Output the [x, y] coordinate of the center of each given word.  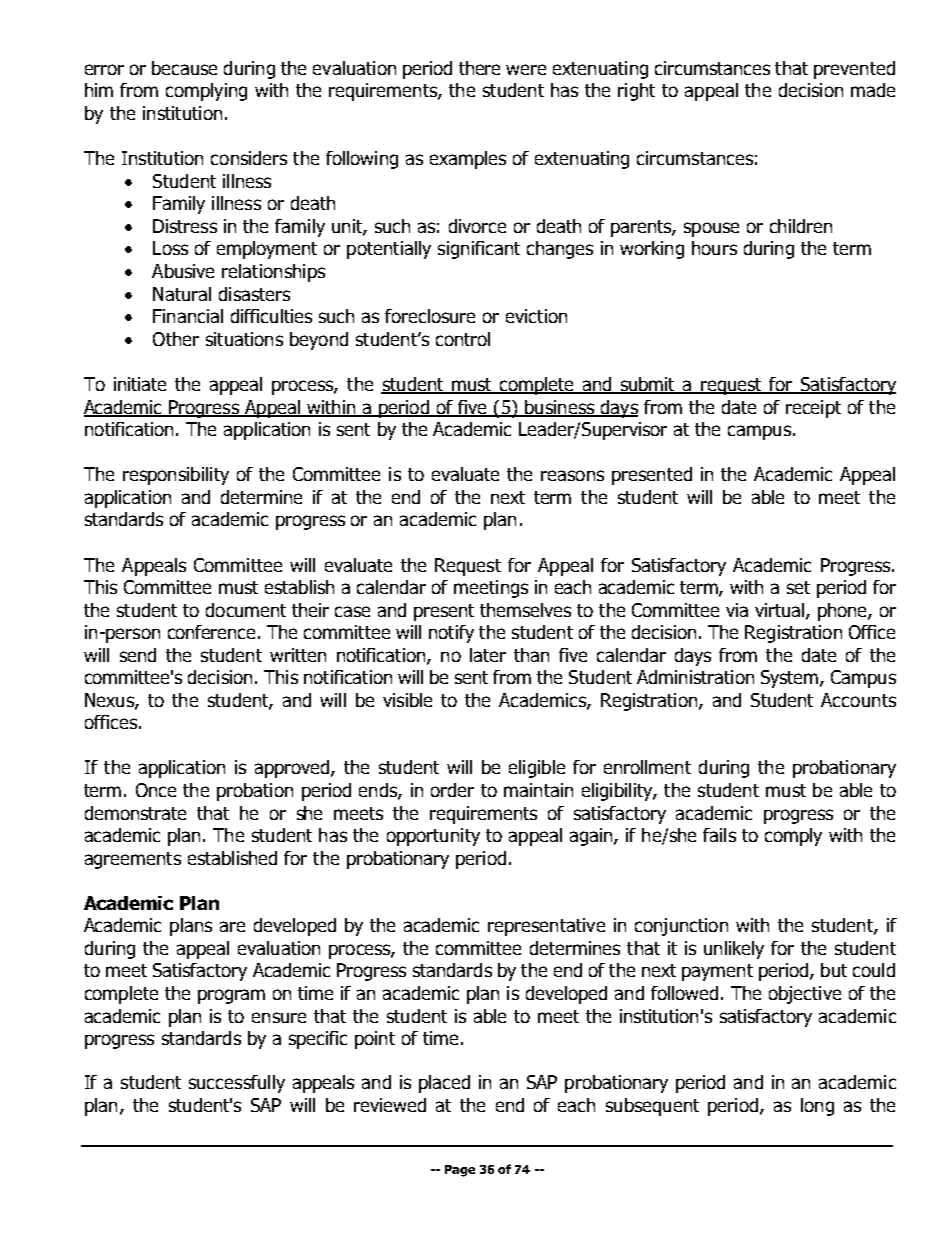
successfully [237, 1084]
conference [213, 632]
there [479, 68]
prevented [854, 70]
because [184, 68]
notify [451, 634]
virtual [781, 611]
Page [460, 1171]
